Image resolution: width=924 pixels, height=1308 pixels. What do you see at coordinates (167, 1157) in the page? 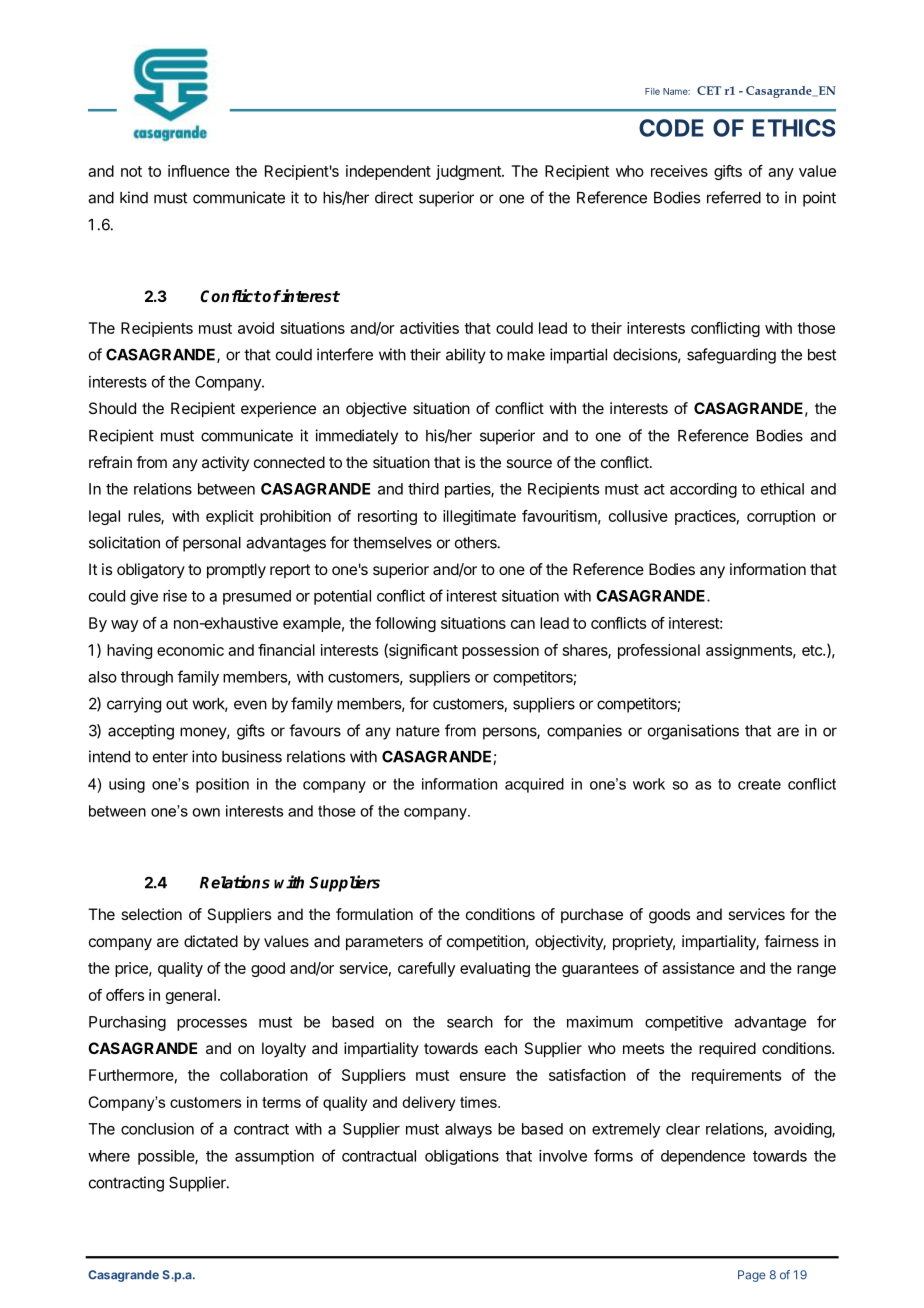
I see `possible` at bounding box center [167, 1157].
